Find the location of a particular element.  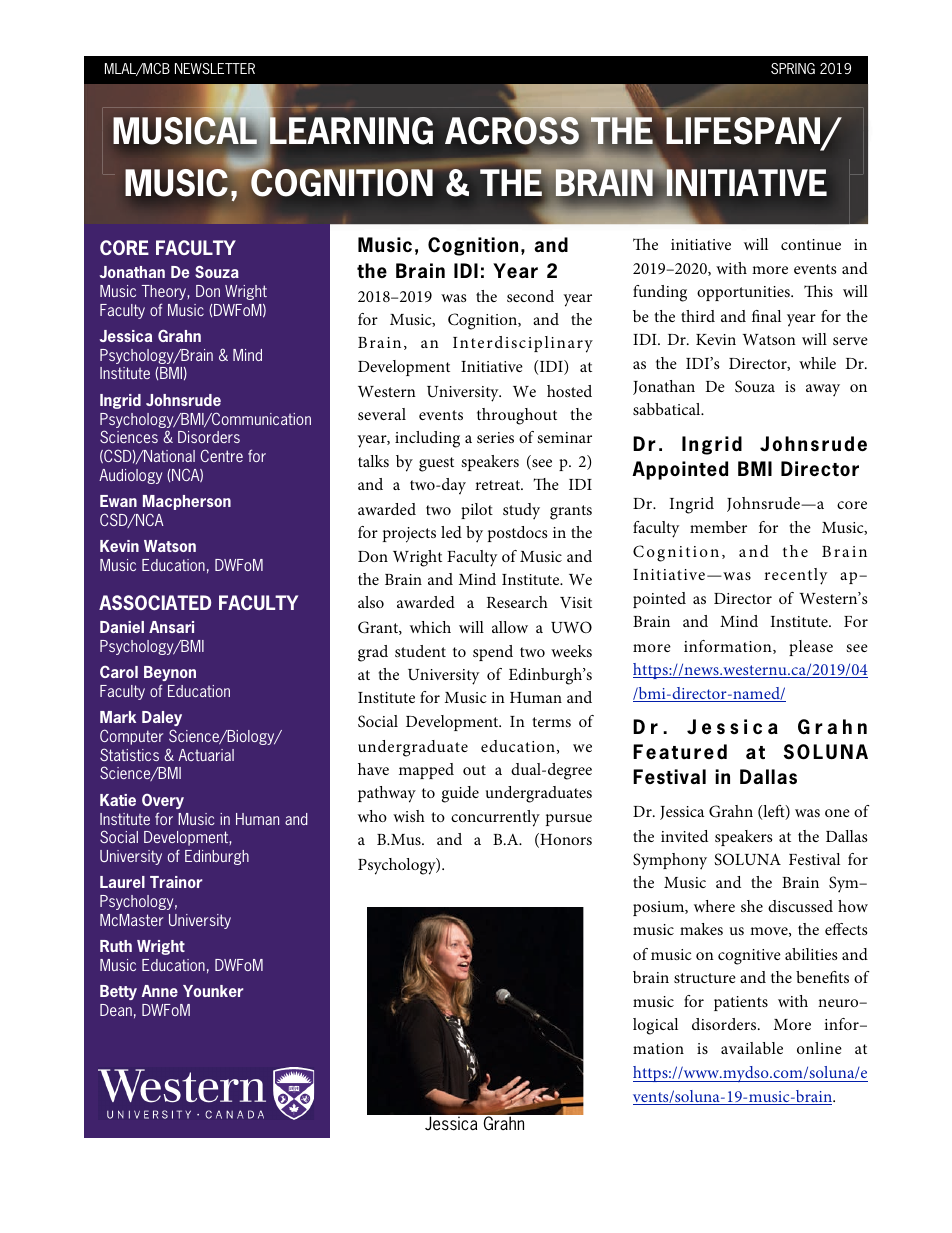

terms is located at coordinates (551, 722).
